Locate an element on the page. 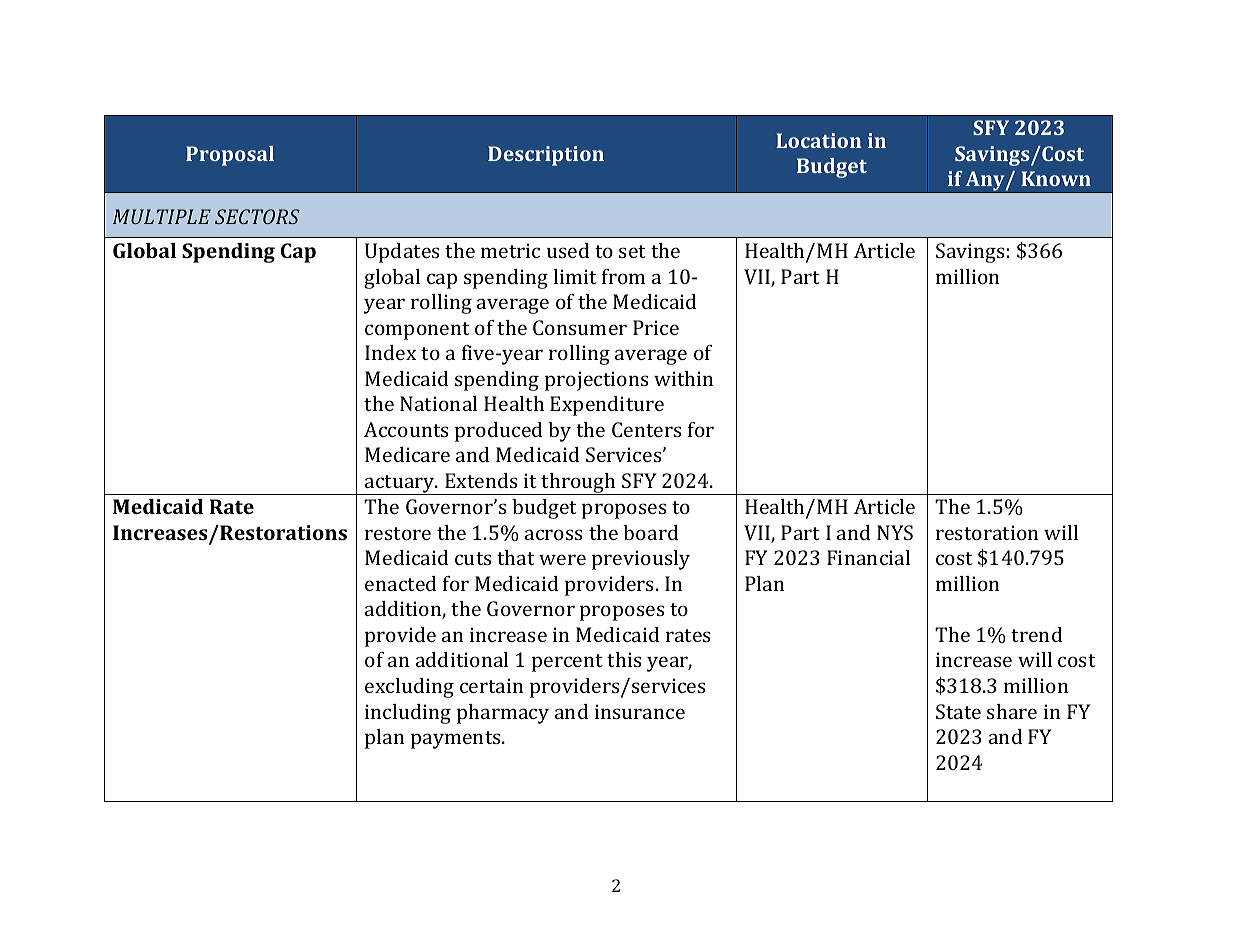 This page has width=1233, height=952. Proposal is located at coordinates (230, 156).
